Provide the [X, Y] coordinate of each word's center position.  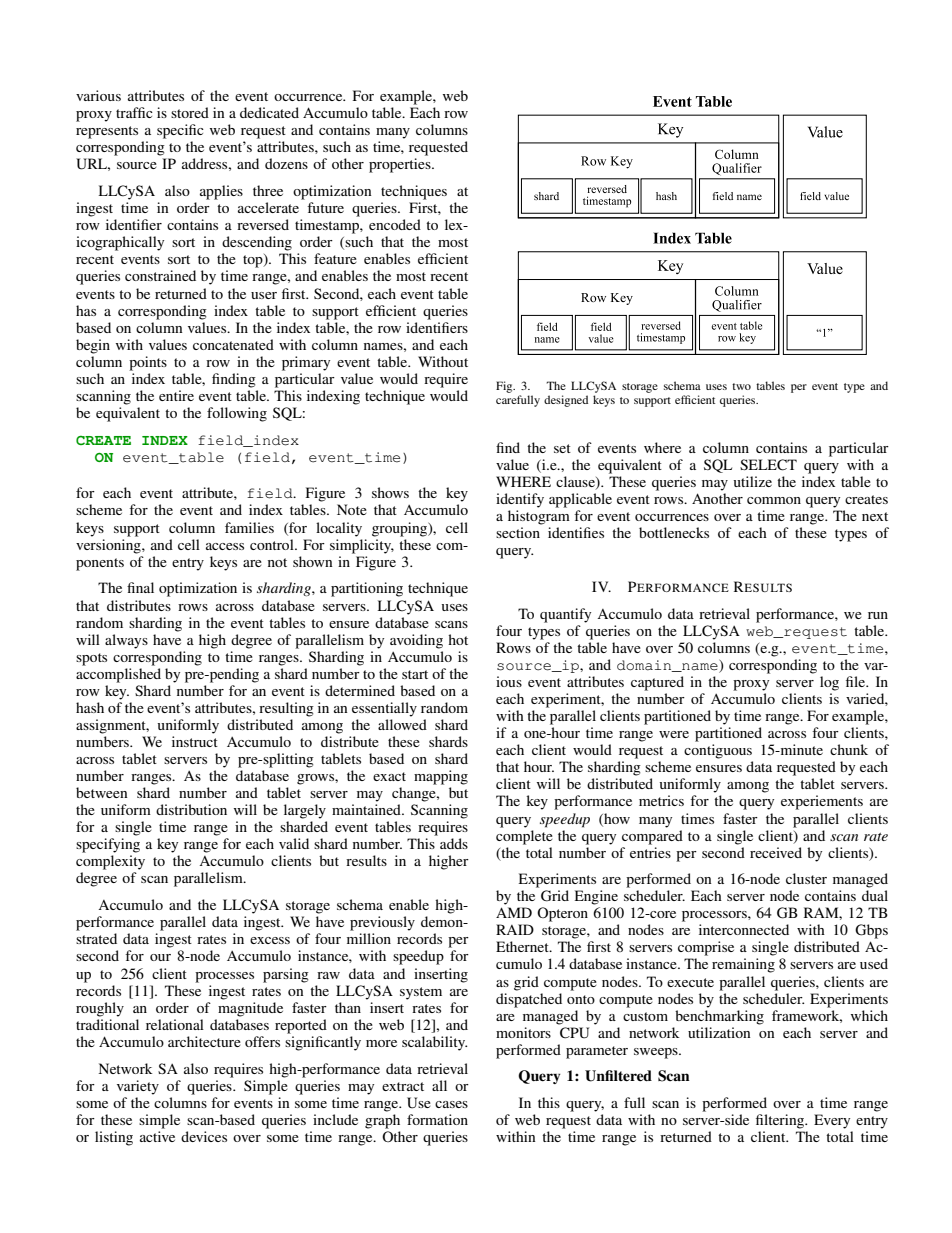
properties [401, 165]
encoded [395, 224]
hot [458, 639]
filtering [781, 1121]
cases [451, 1104]
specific [180, 131]
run [878, 615]
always [126, 641]
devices [204, 1136]
